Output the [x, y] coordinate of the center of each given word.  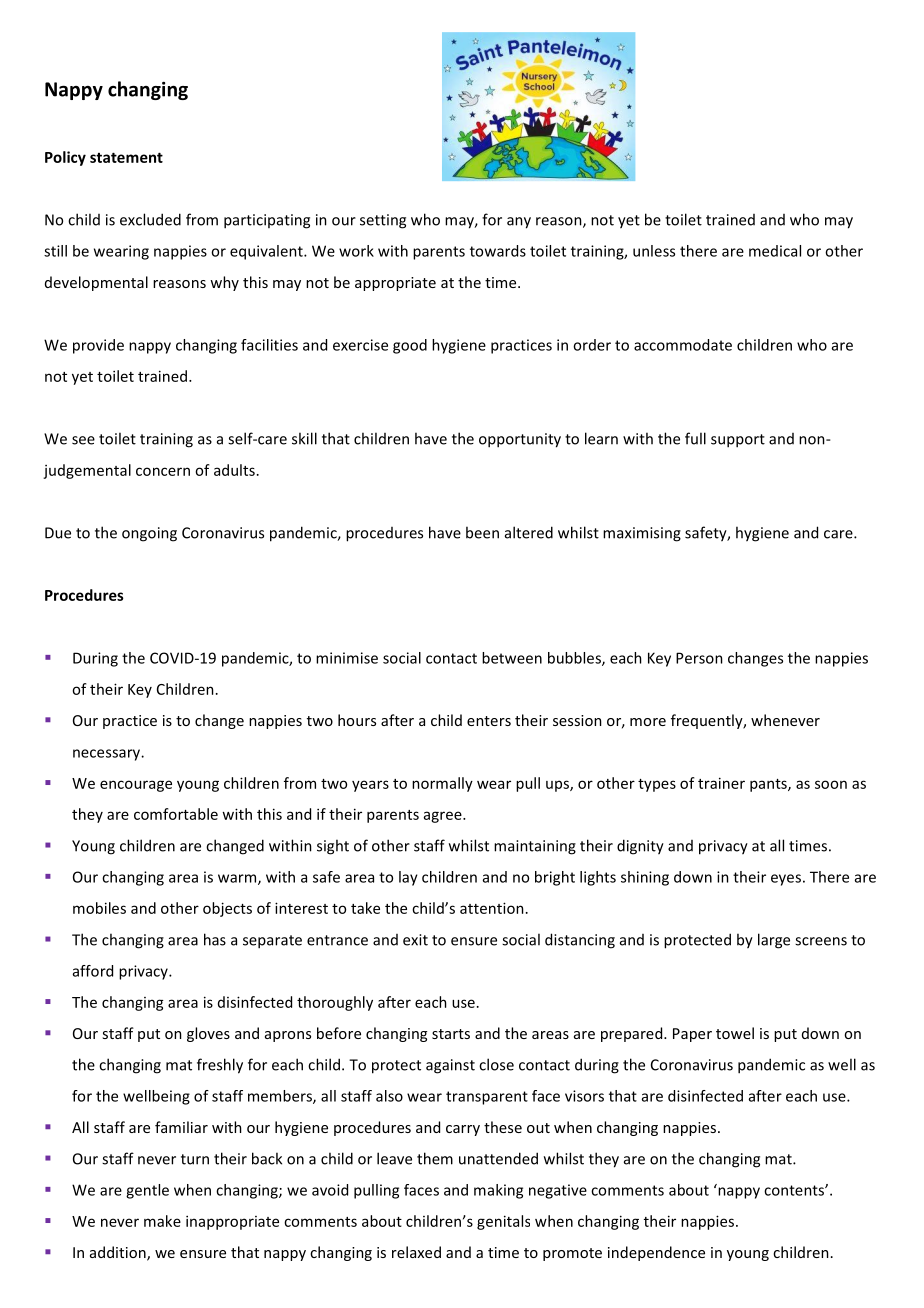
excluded [150, 219]
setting [383, 221]
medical [775, 251]
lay [408, 878]
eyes [786, 880]
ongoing [149, 534]
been [482, 532]
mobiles [99, 908]
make [162, 1221]
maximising [642, 534]
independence [656, 1253]
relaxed [416, 1252]
